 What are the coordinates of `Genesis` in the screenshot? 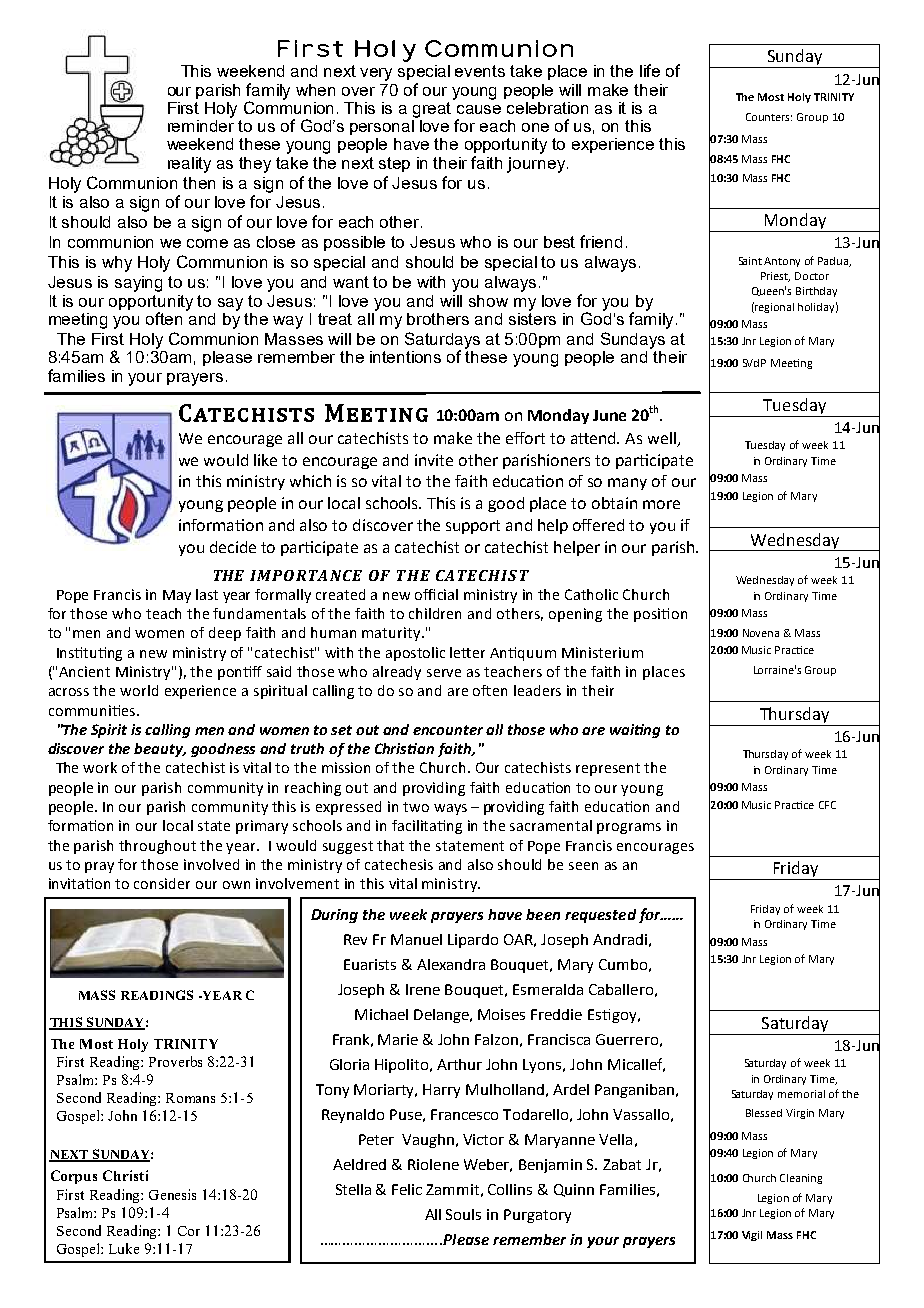 It's located at (172, 1194).
